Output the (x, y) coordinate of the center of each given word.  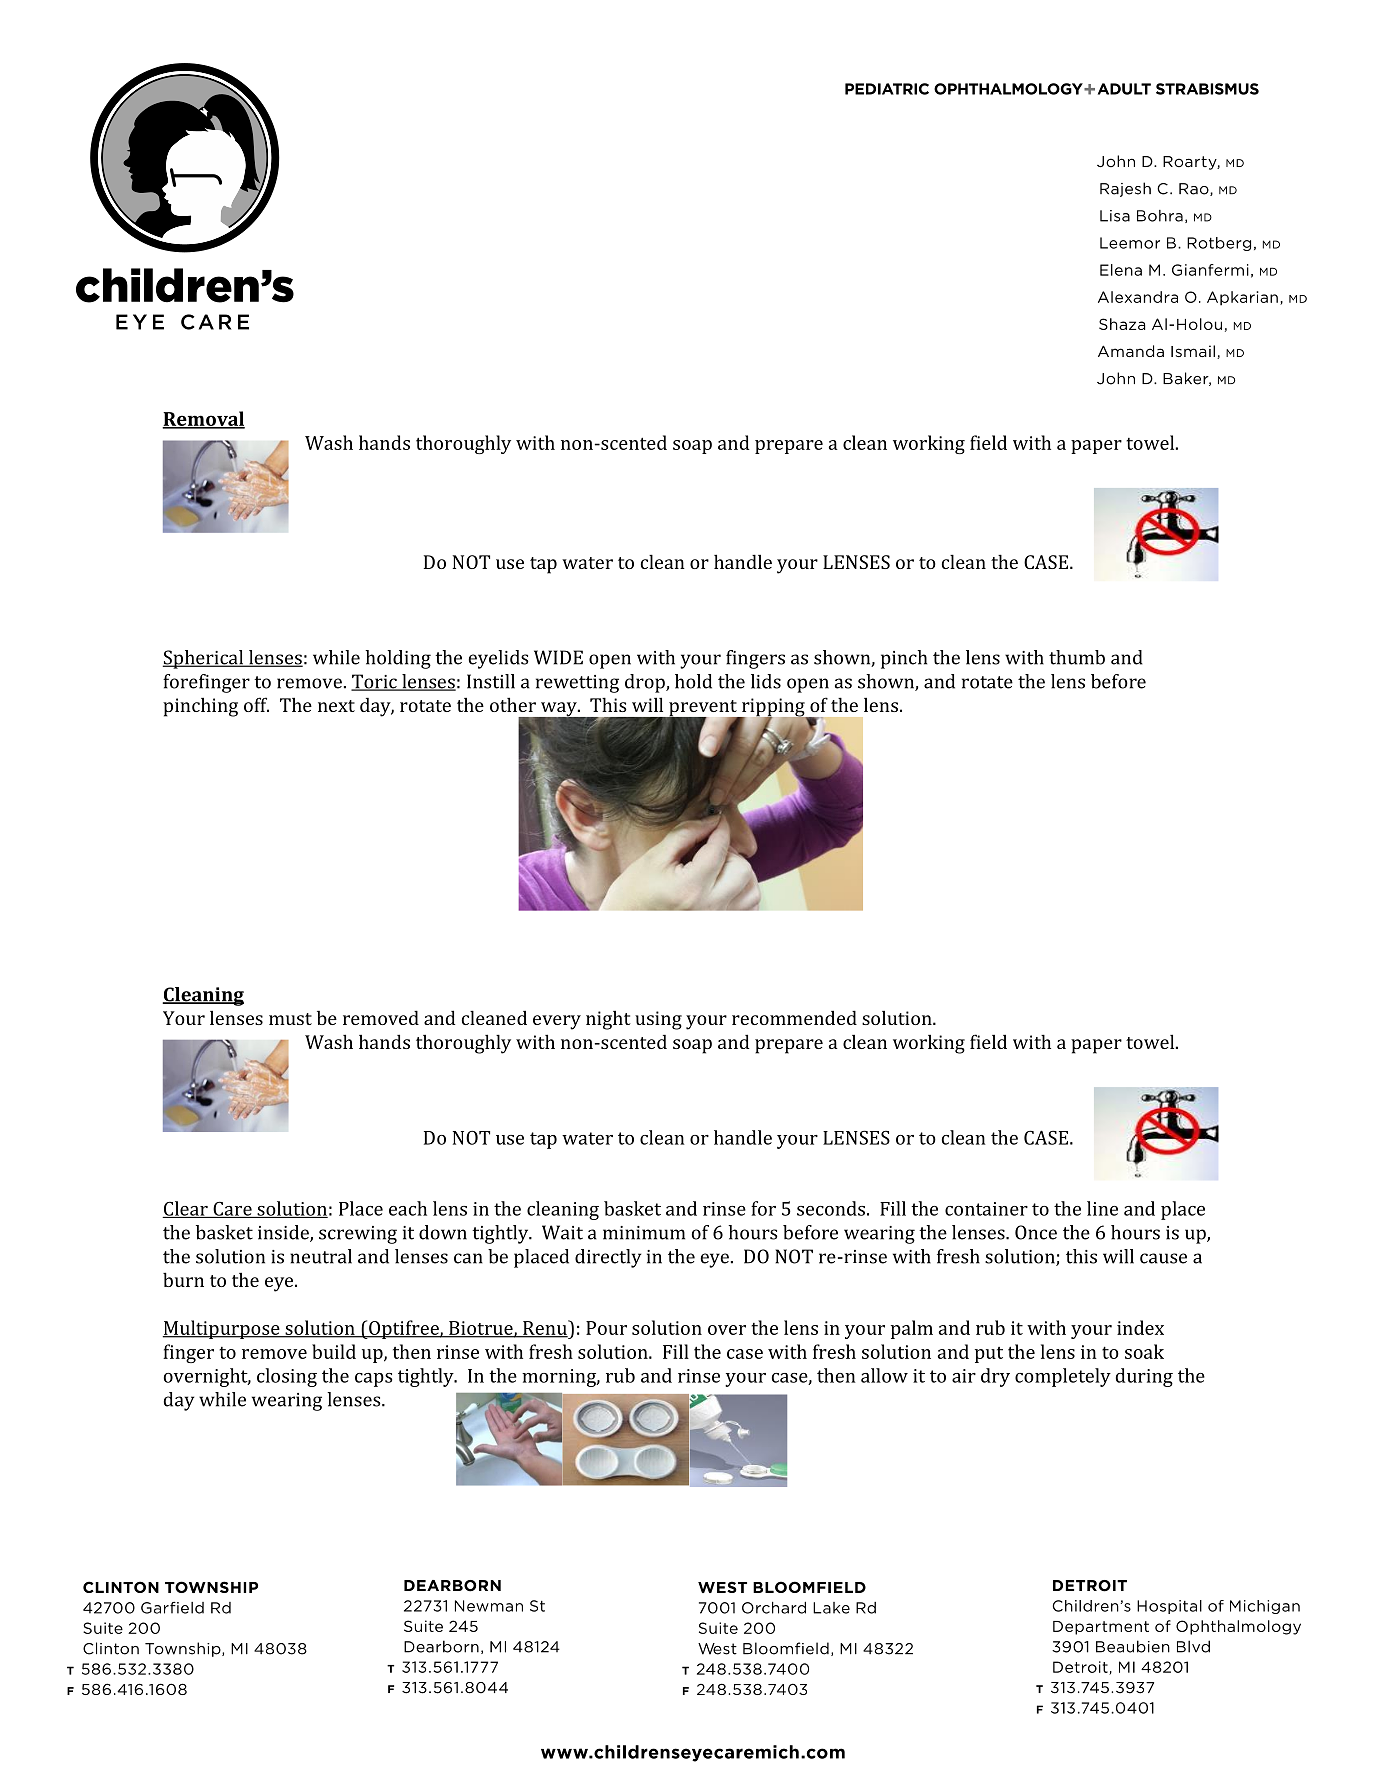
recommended (794, 1017)
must (290, 1019)
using (658, 1020)
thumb (1077, 657)
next (336, 706)
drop (646, 683)
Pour (606, 1328)
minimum (644, 1233)
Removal (203, 419)
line (1102, 1208)
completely (1063, 1377)
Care (232, 1209)
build (334, 1351)
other (513, 704)
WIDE (558, 657)
